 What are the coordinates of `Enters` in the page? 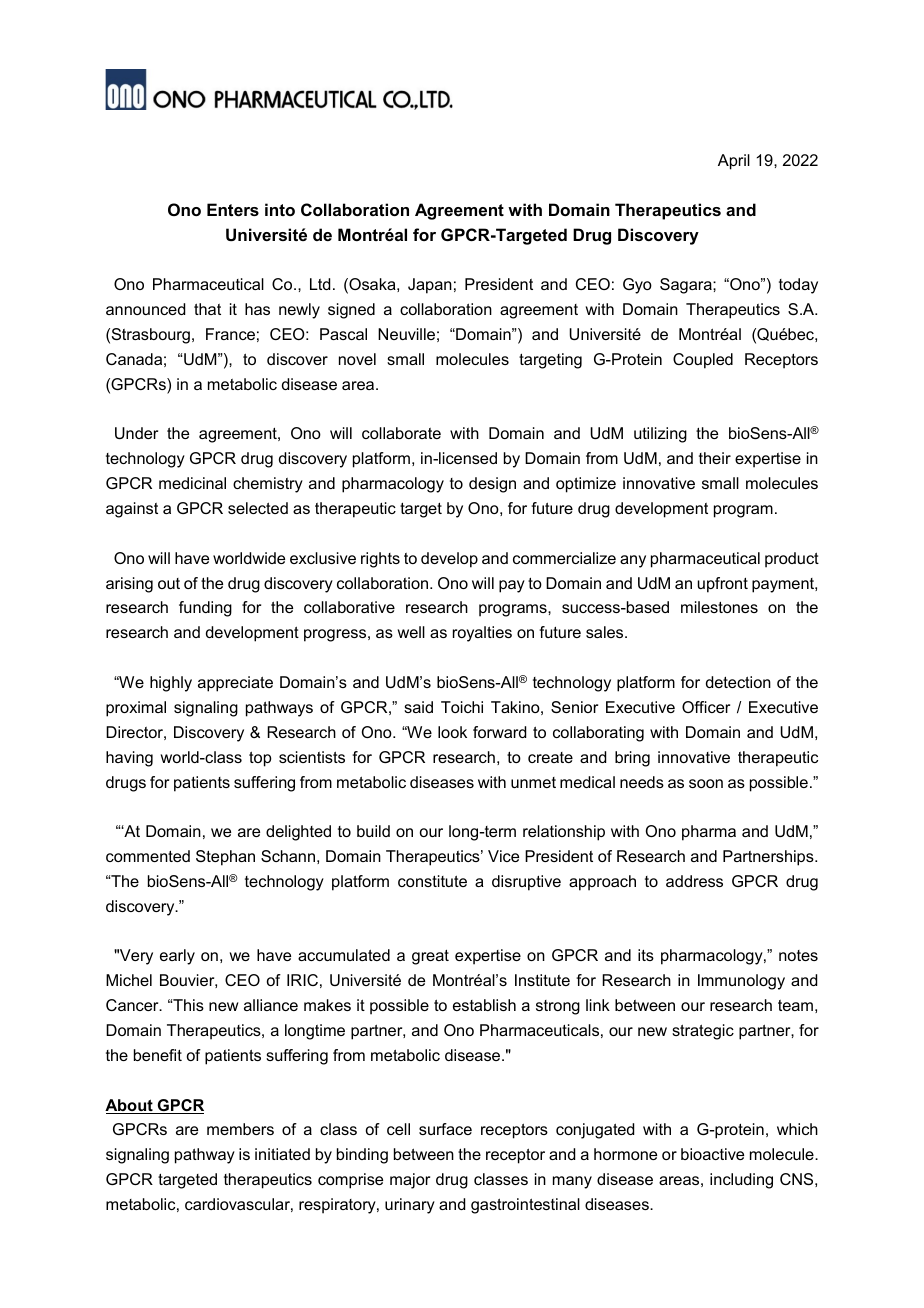 It's located at (233, 209).
